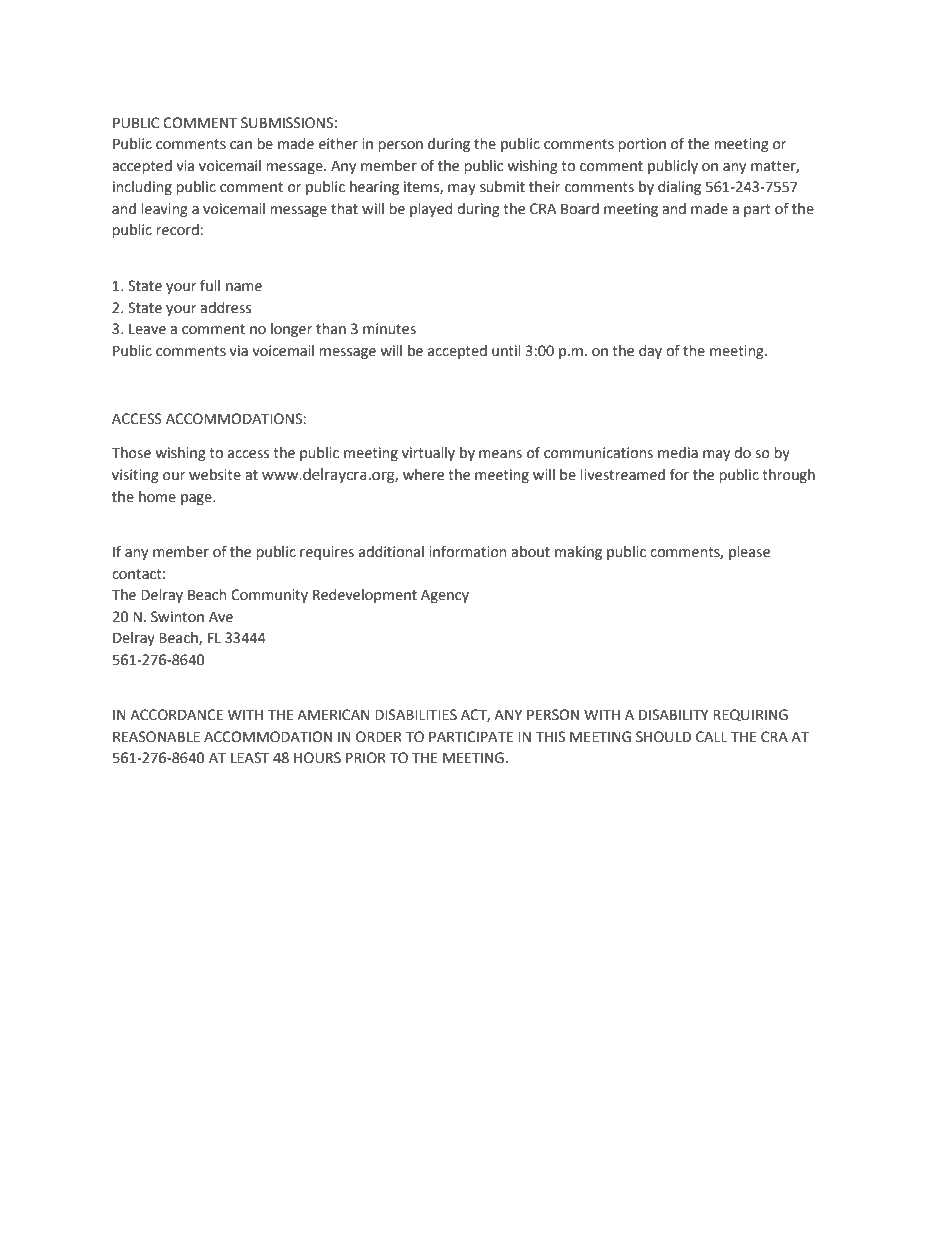  Describe the element at coordinates (416, 715) in the screenshot. I see `DISABILITIES` at that location.
